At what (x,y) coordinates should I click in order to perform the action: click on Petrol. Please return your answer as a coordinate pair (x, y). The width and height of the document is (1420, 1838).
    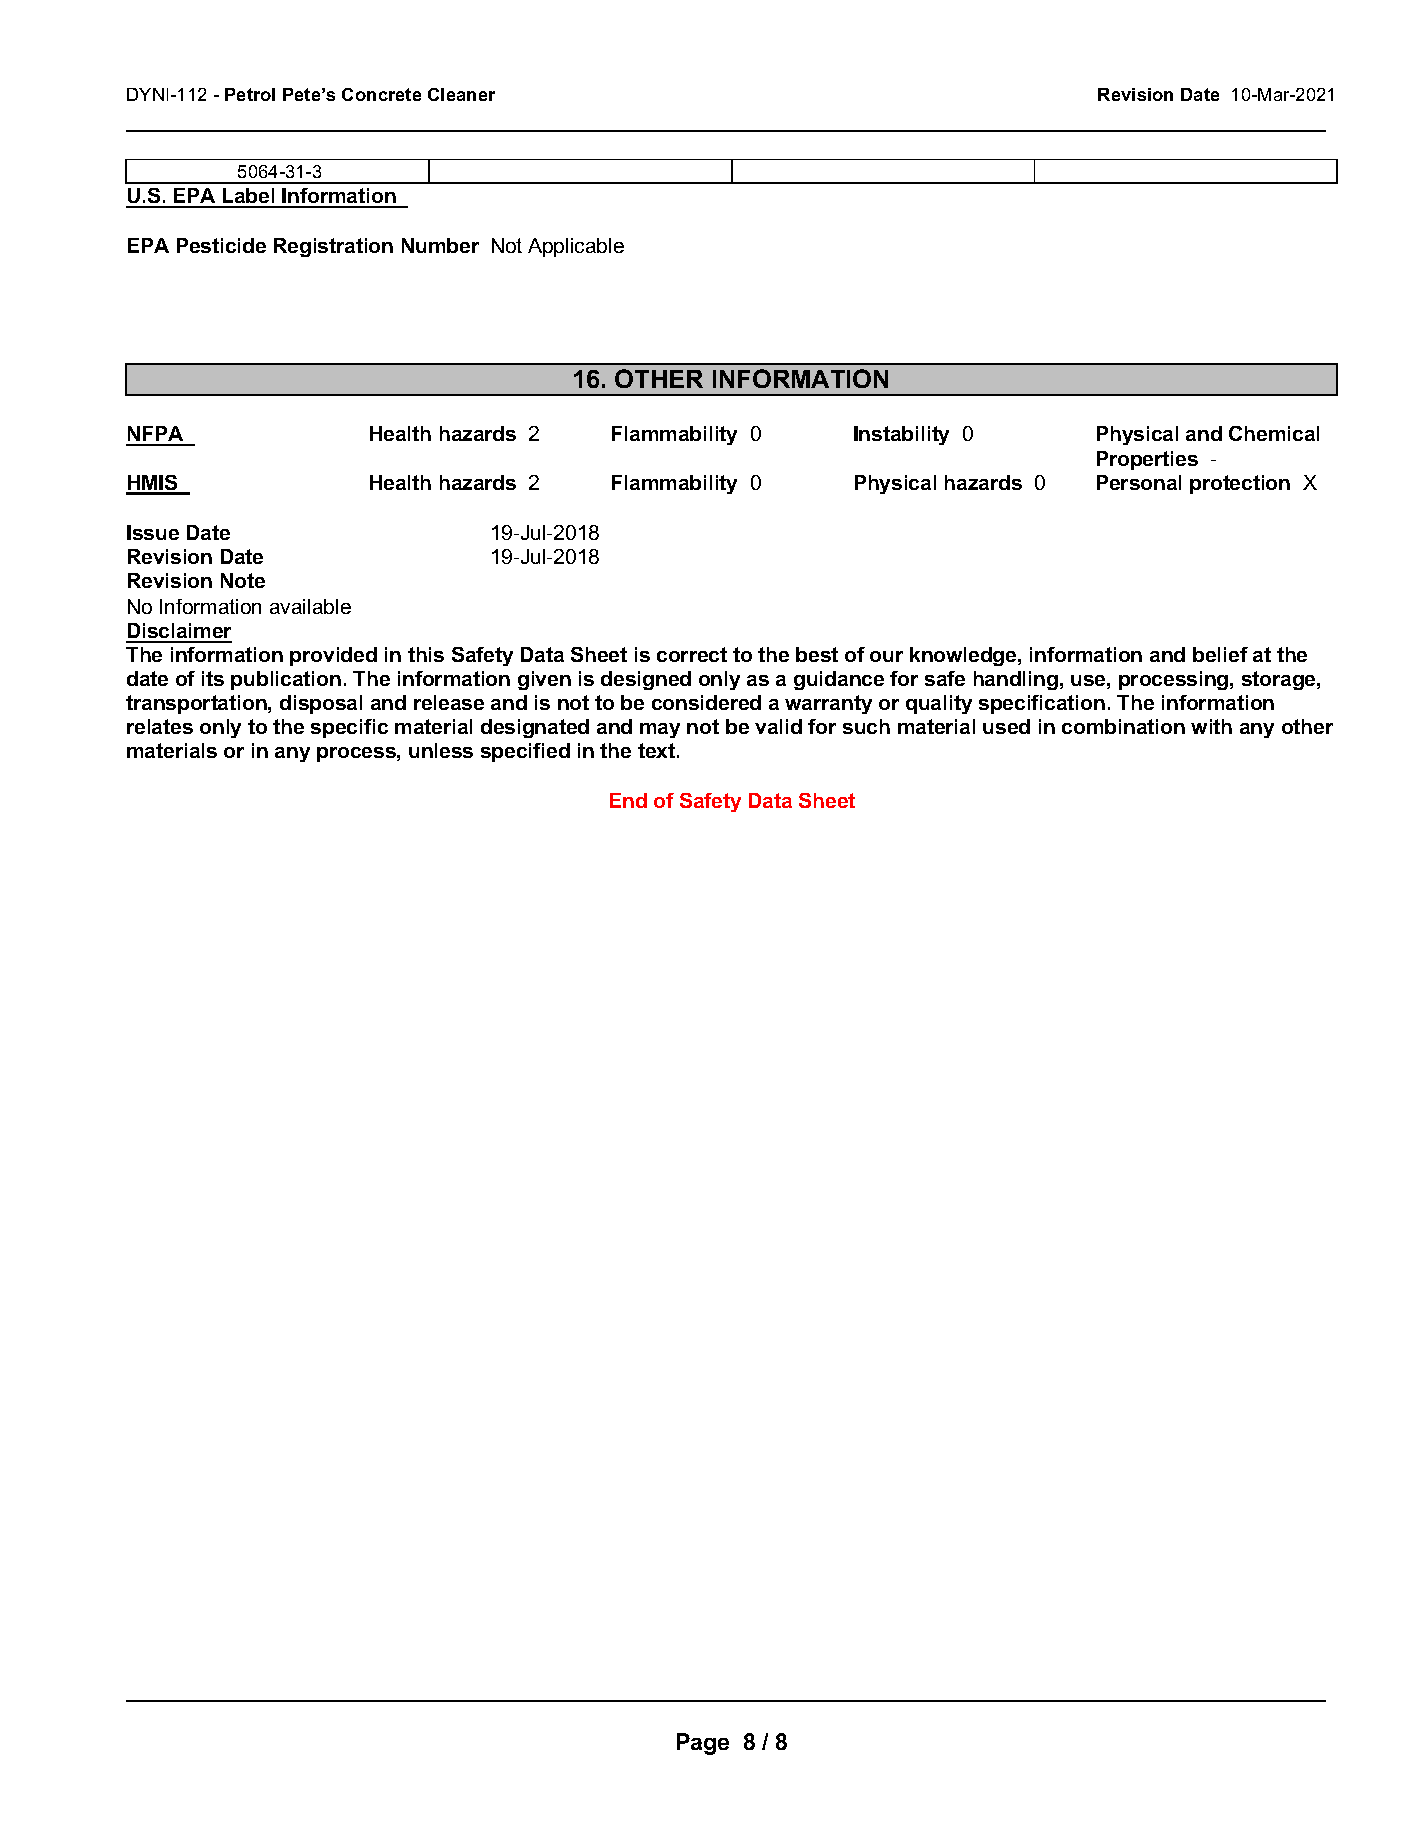
    Looking at the image, I should click on (250, 94).
